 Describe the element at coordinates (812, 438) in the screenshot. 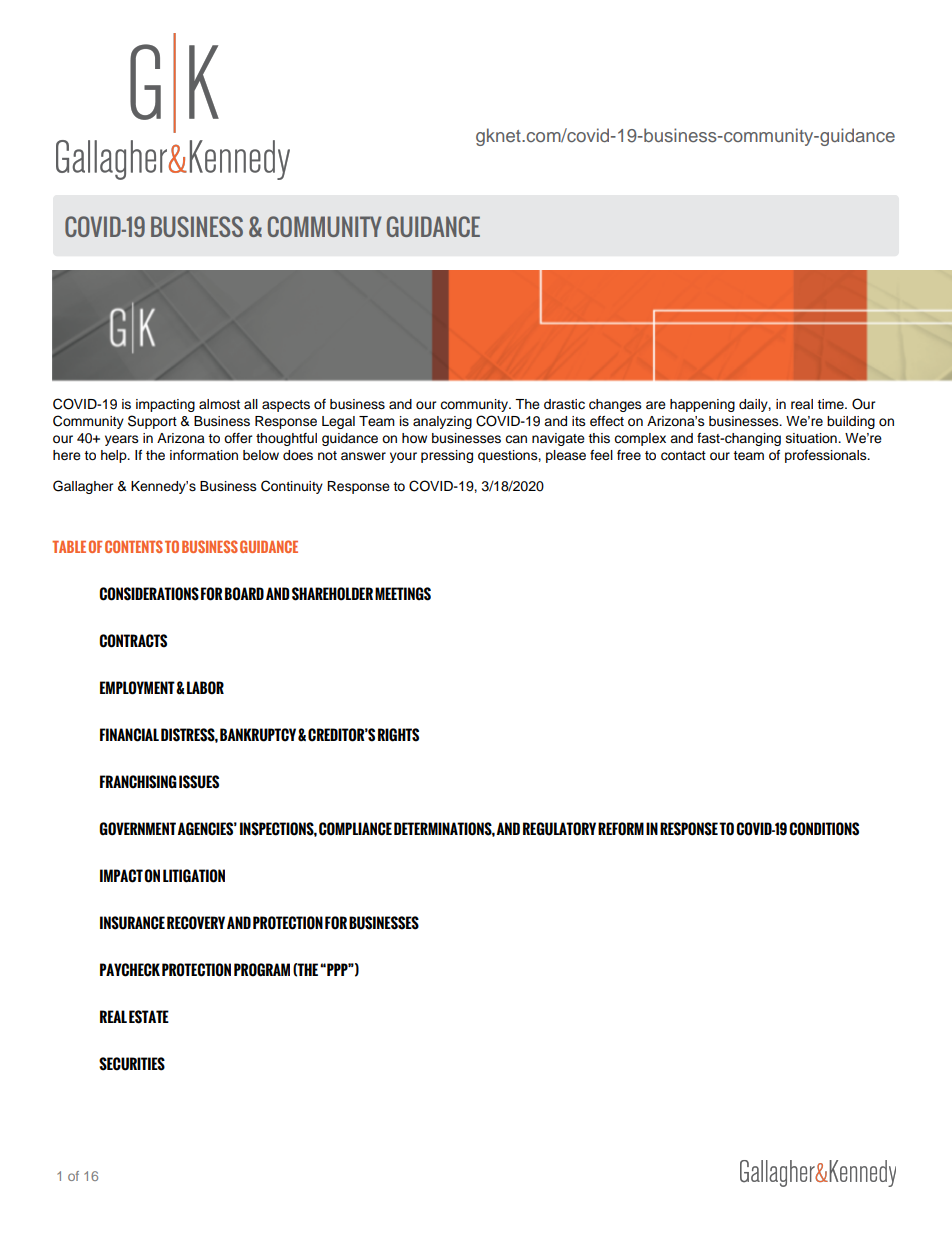

I see `situation` at that location.
